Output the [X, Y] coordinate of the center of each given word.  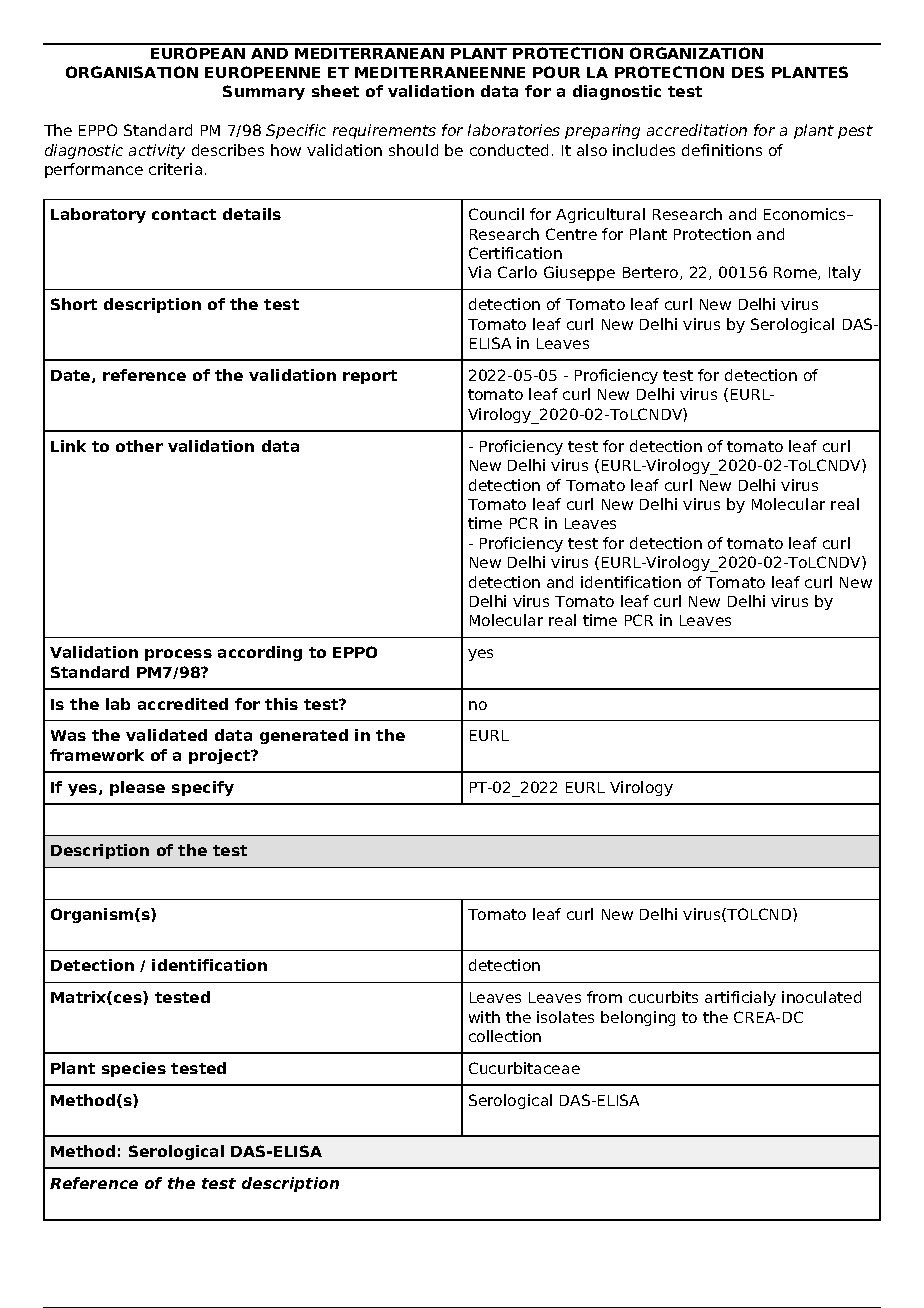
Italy [845, 273]
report [370, 377]
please [137, 788]
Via [479, 272]
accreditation [697, 130]
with [484, 1017]
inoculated [821, 997]
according [260, 653]
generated [304, 736]
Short [74, 304]
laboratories [514, 130]
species [134, 1069]
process [178, 655]
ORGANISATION [132, 72]
